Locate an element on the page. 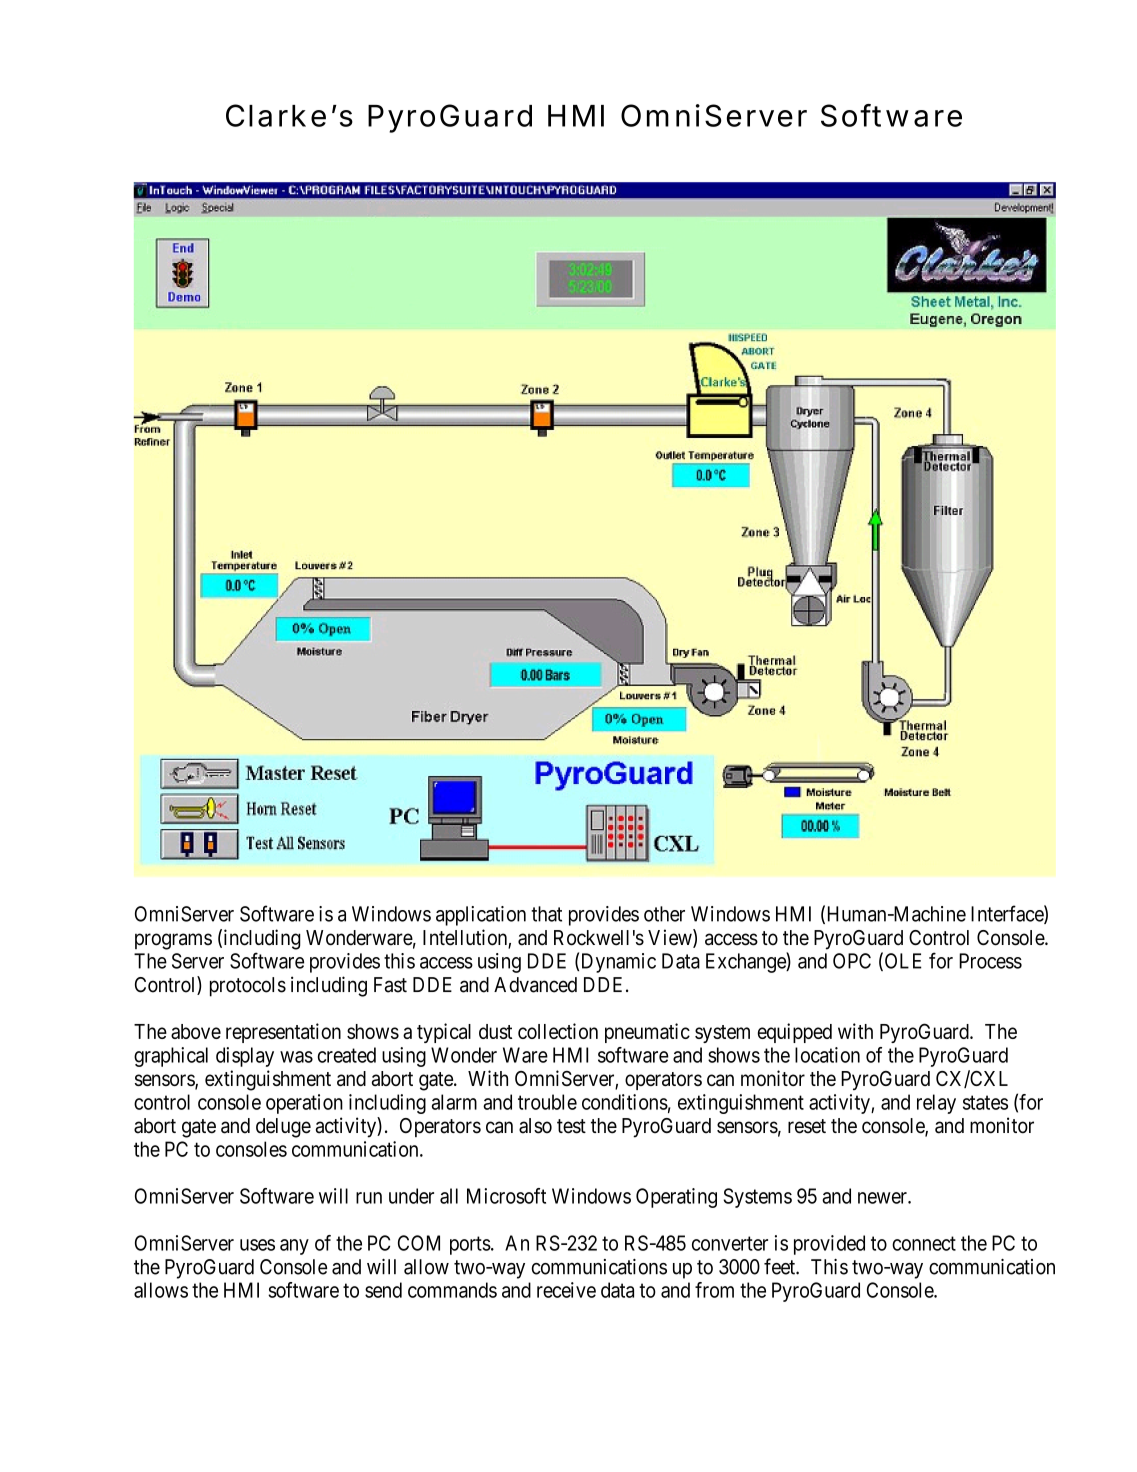  OPC is located at coordinates (852, 961).
